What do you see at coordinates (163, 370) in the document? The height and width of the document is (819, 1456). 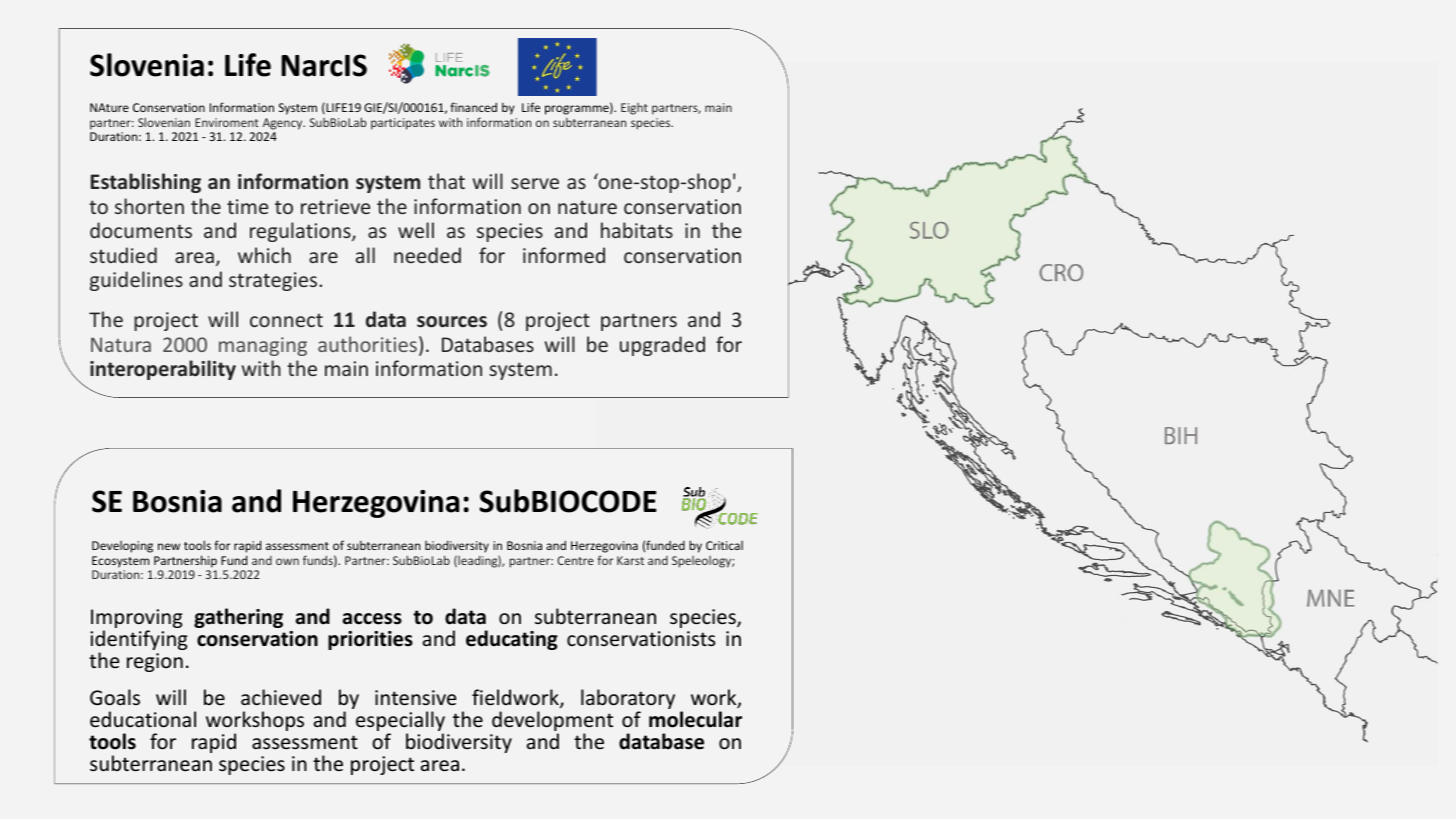 I see `interoperability` at bounding box center [163, 370].
